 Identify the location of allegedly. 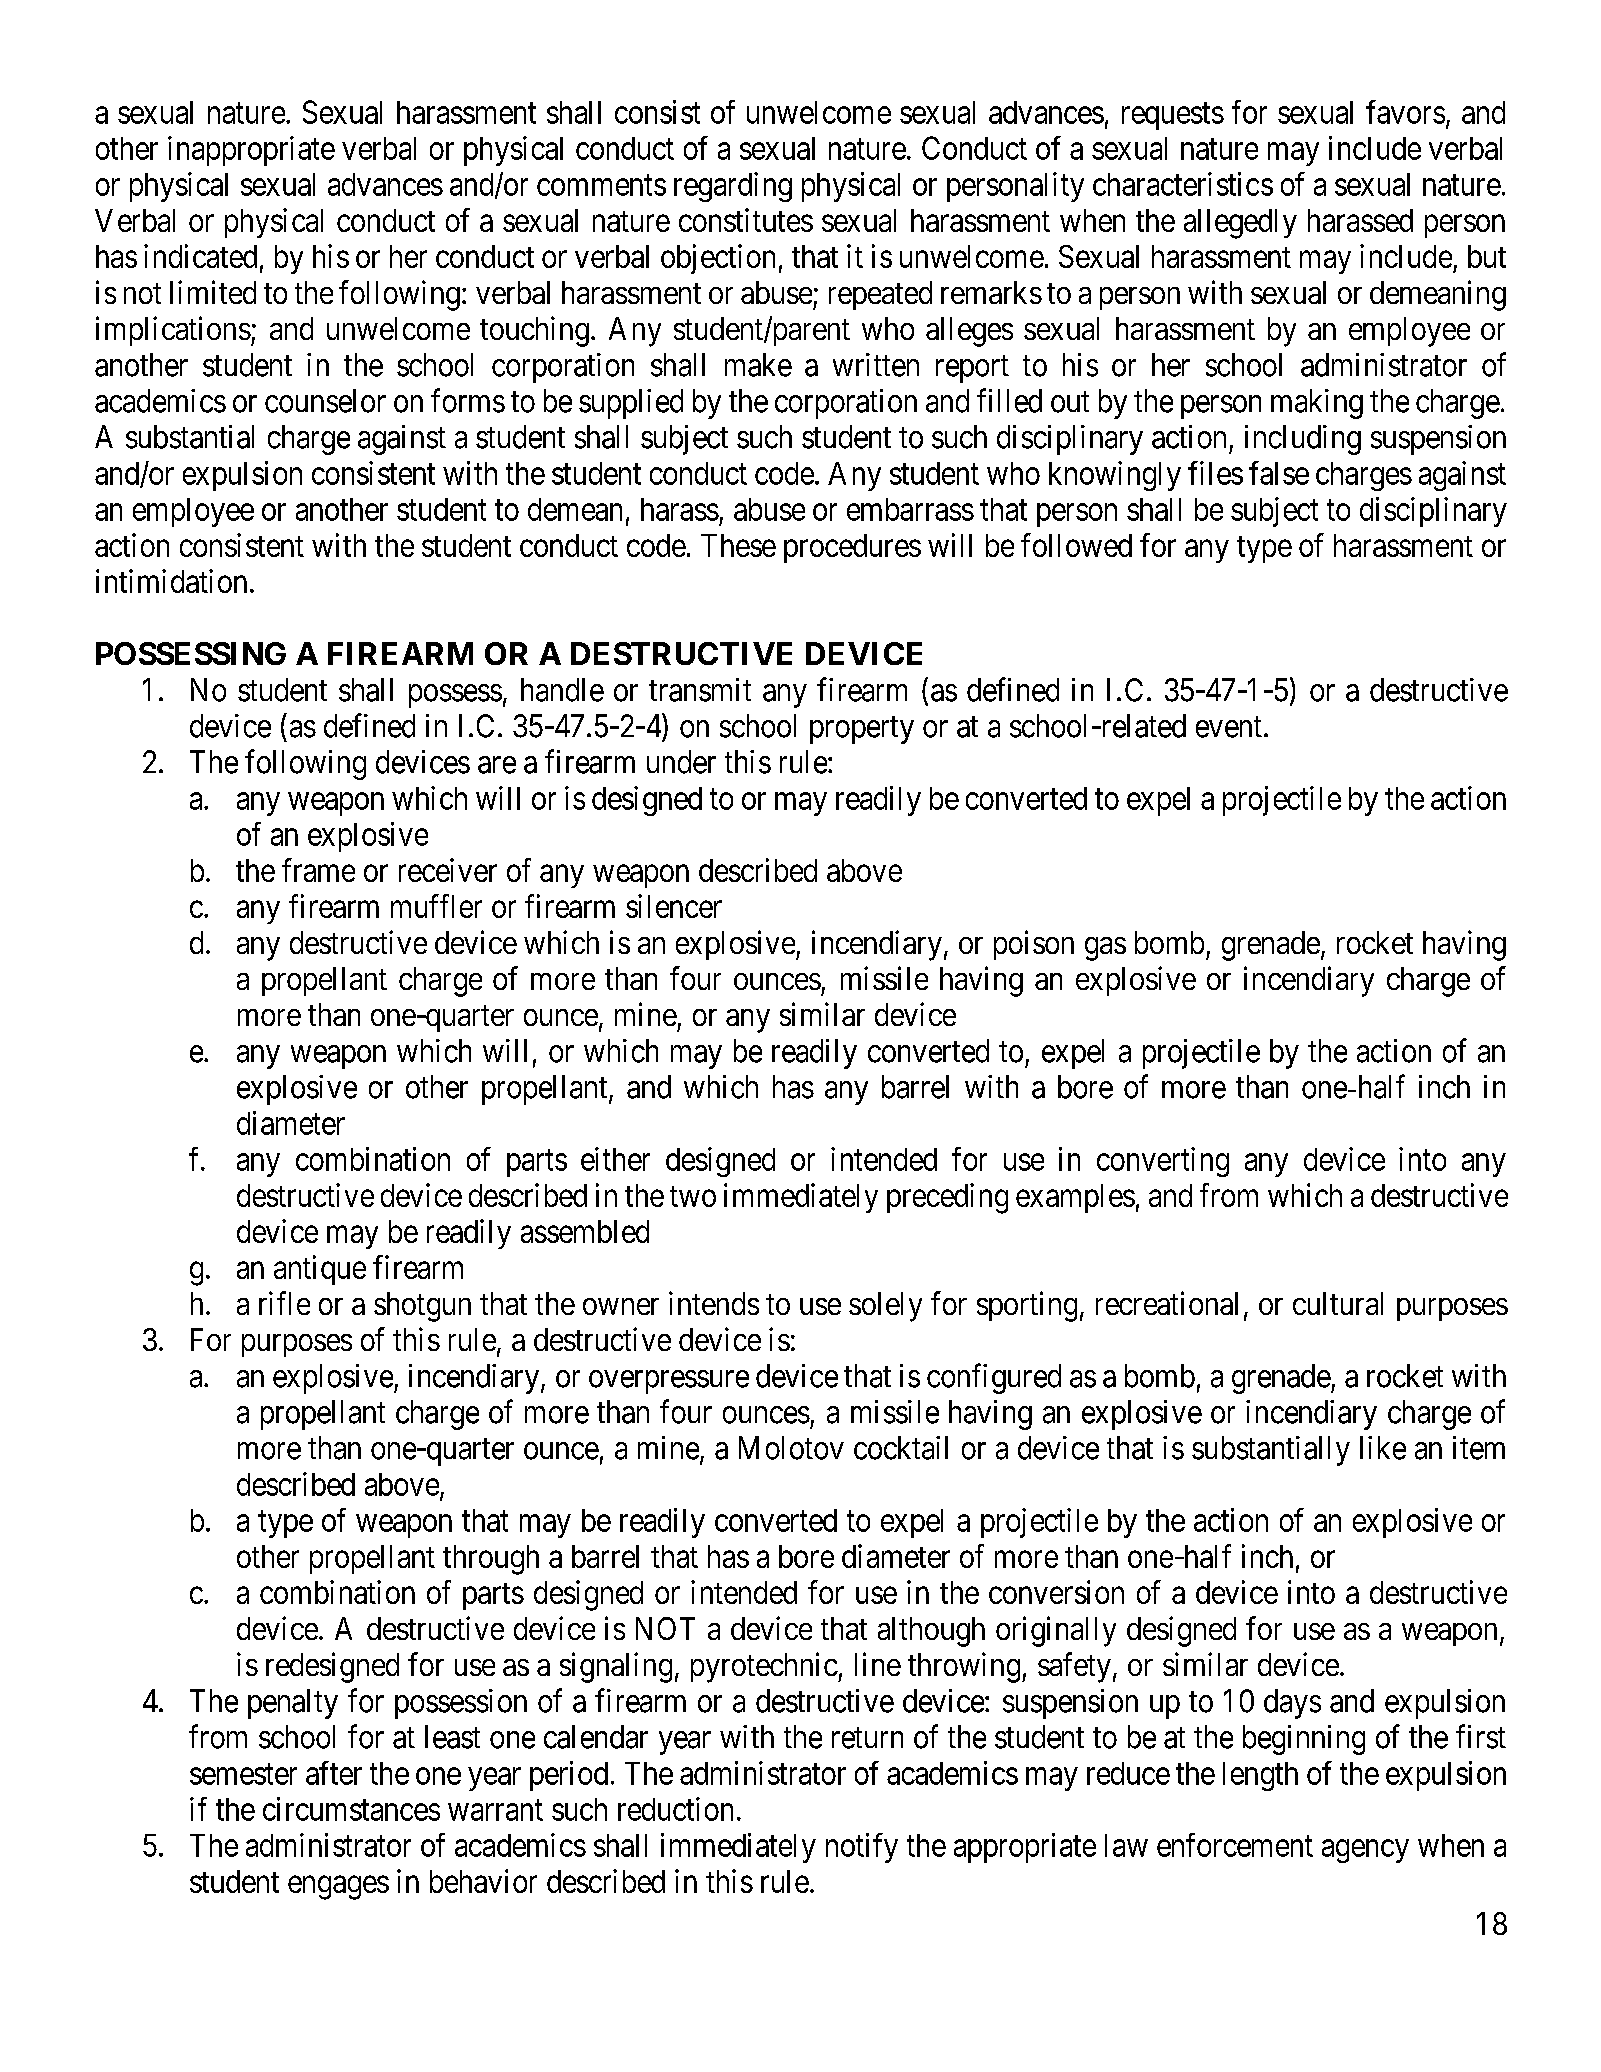
(1240, 224).
